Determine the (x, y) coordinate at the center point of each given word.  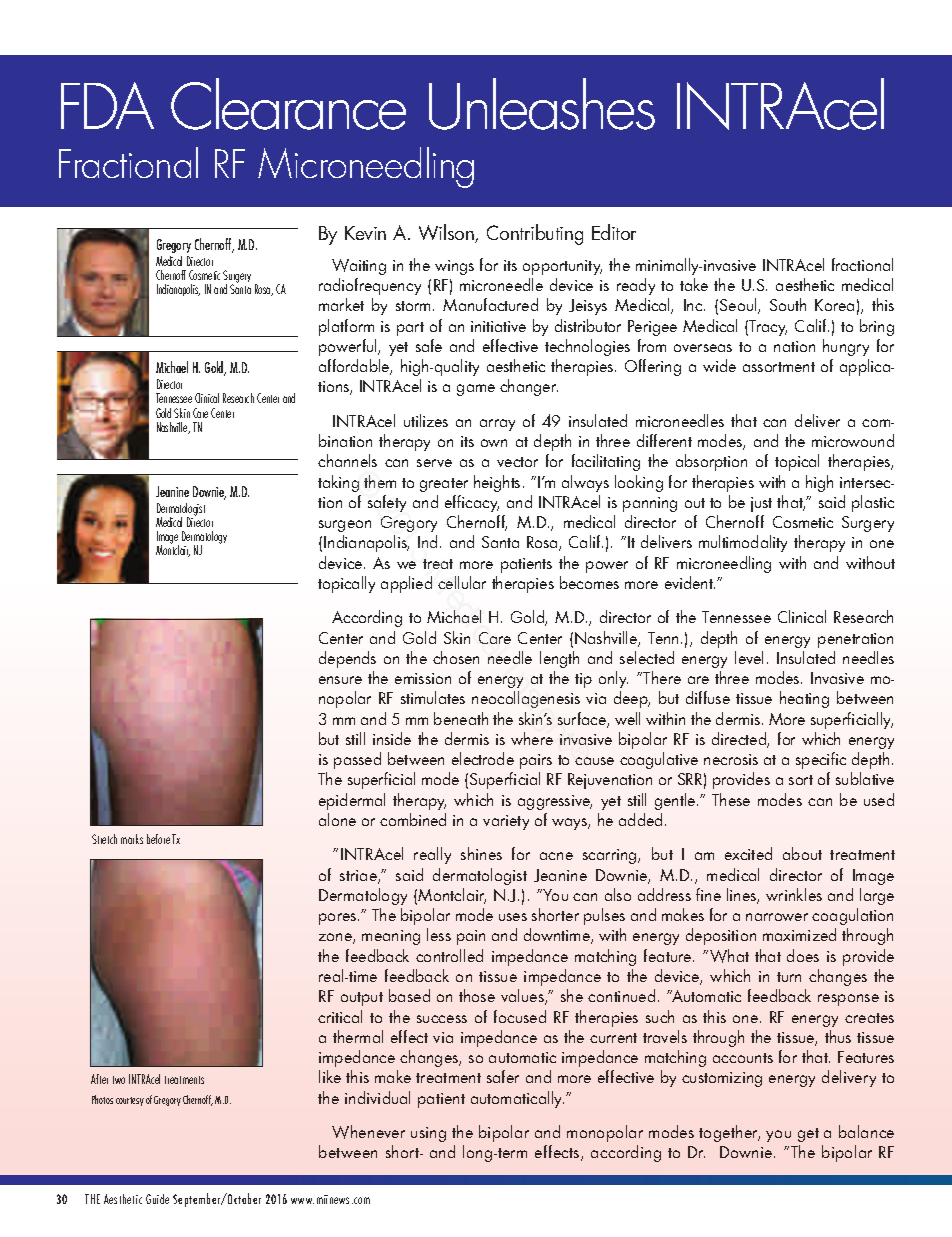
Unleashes (542, 104)
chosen (456, 657)
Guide (157, 1199)
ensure (340, 680)
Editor (614, 232)
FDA (107, 105)
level (749, 657)
